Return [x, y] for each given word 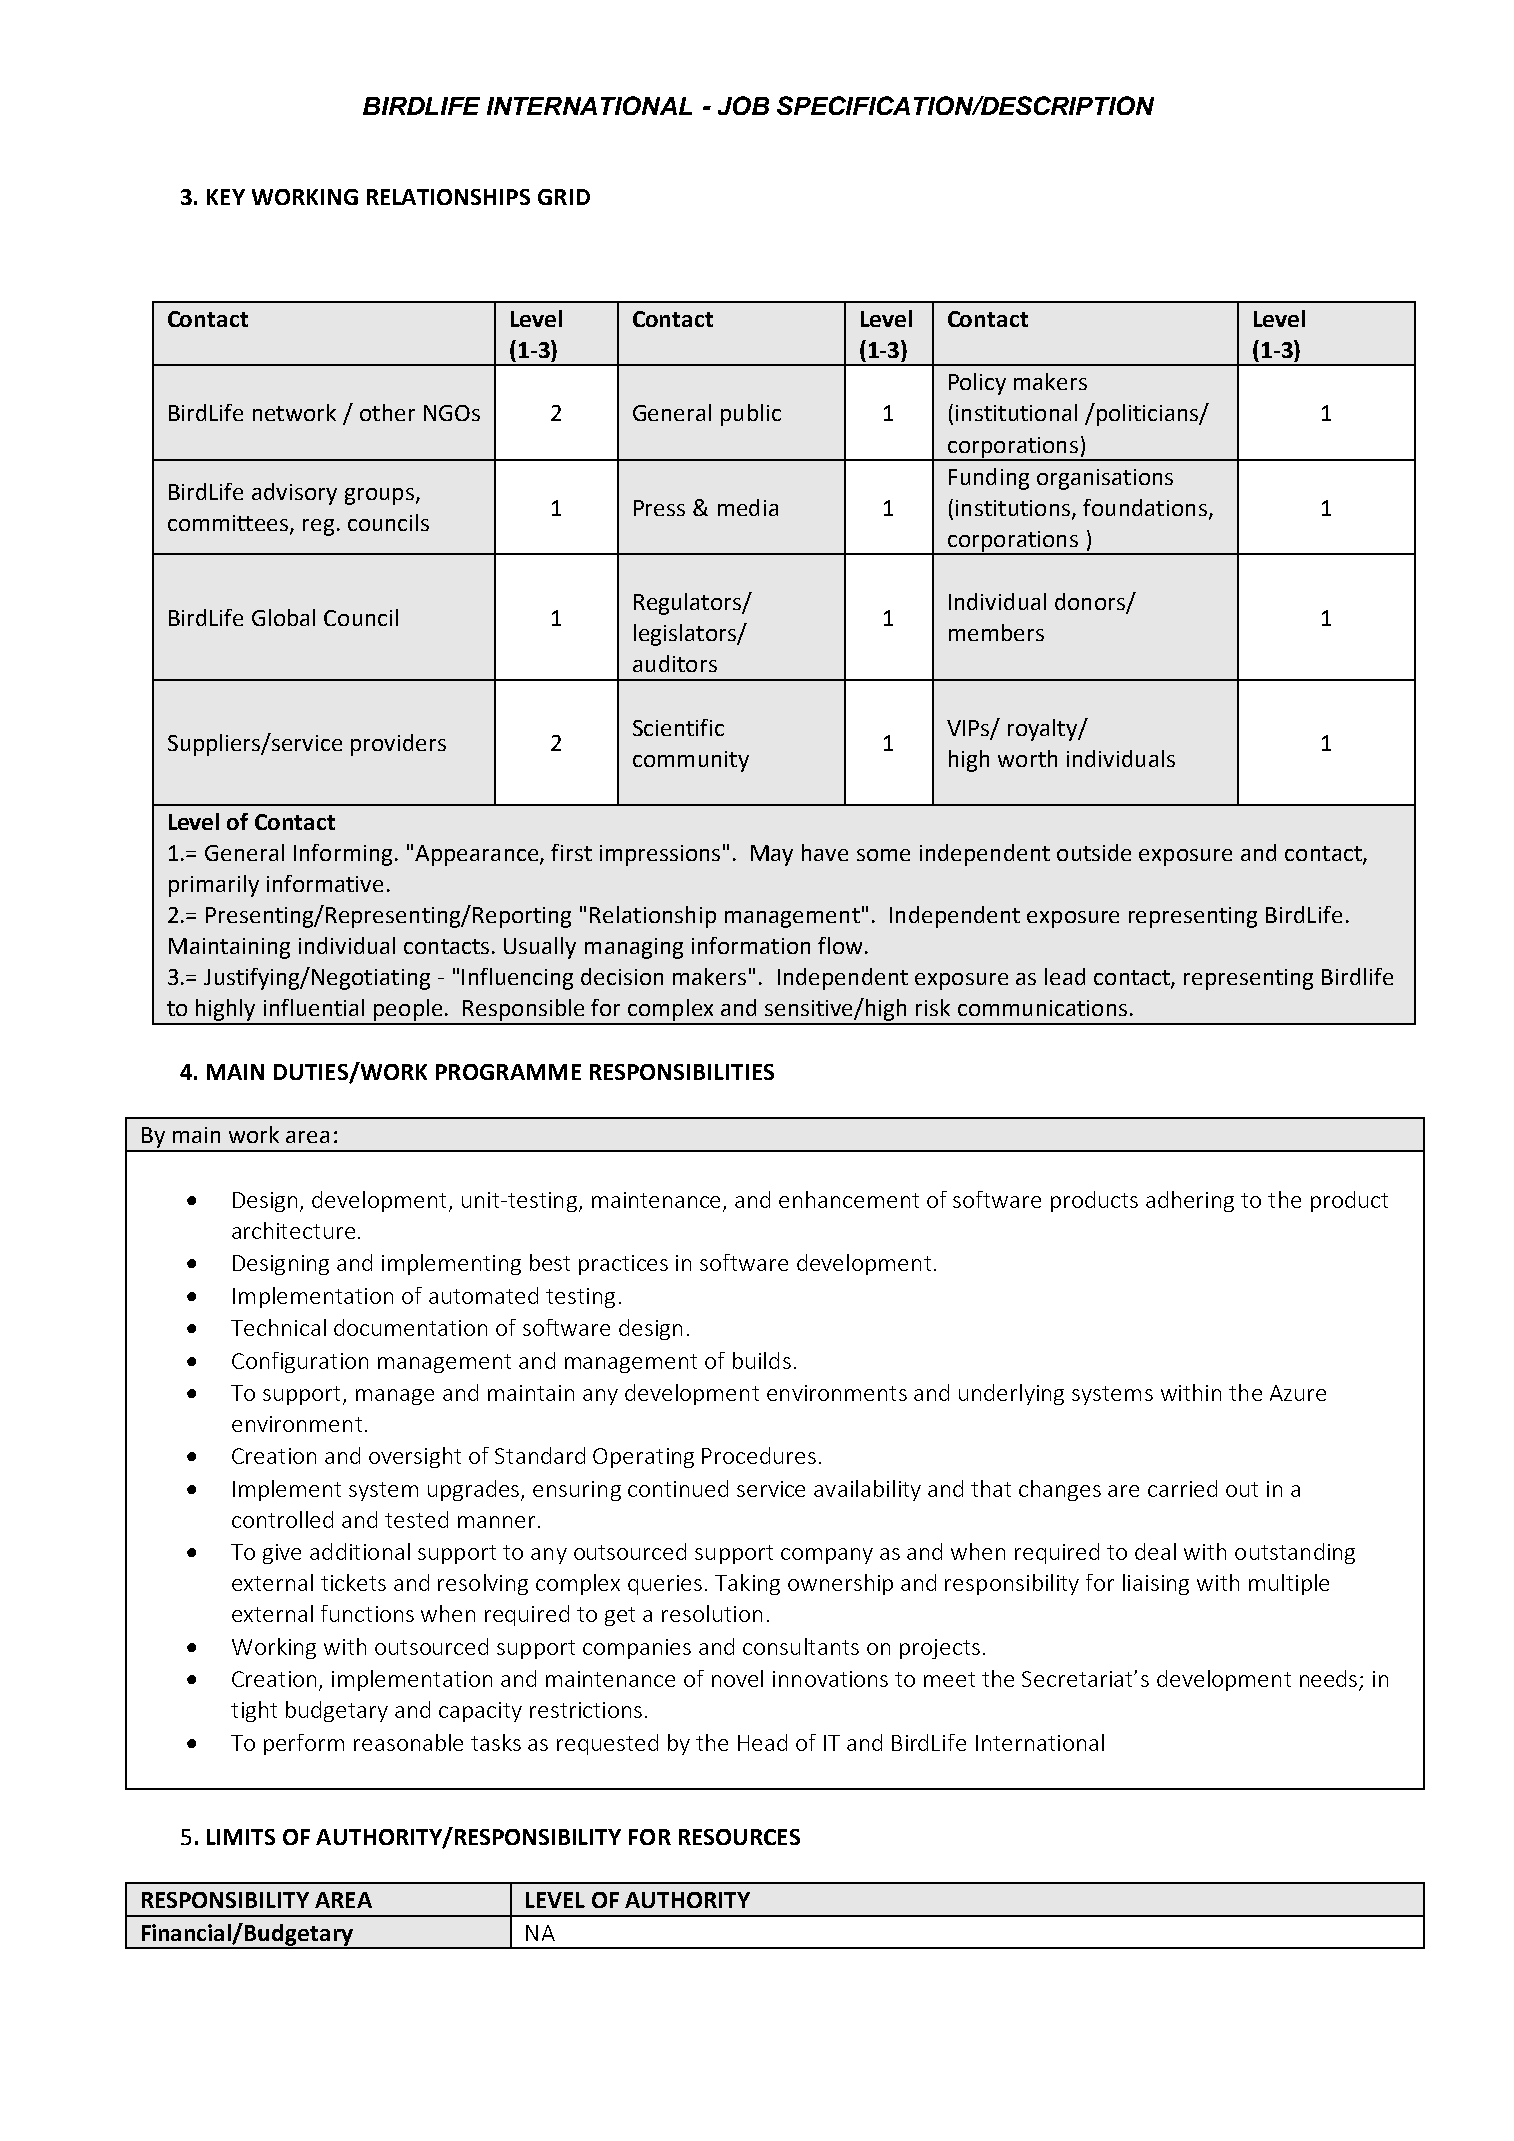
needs [1330, 1680]
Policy [977, 384]
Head [762, 1742]
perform [304, 1744]
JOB [743, 105]
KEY [226, 197]
